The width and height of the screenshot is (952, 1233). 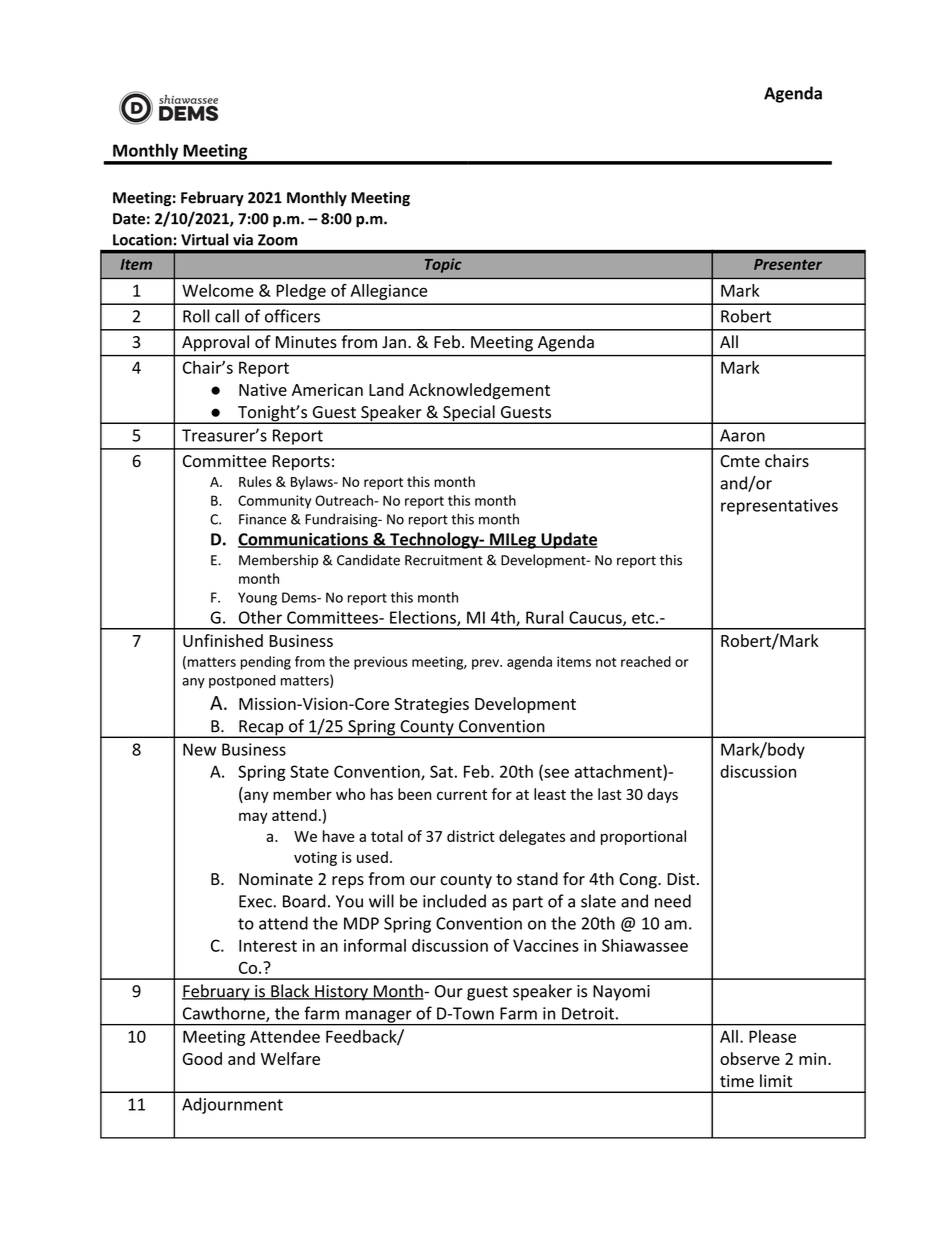 I want to click on Strategies, so click(x=431, y=706).
